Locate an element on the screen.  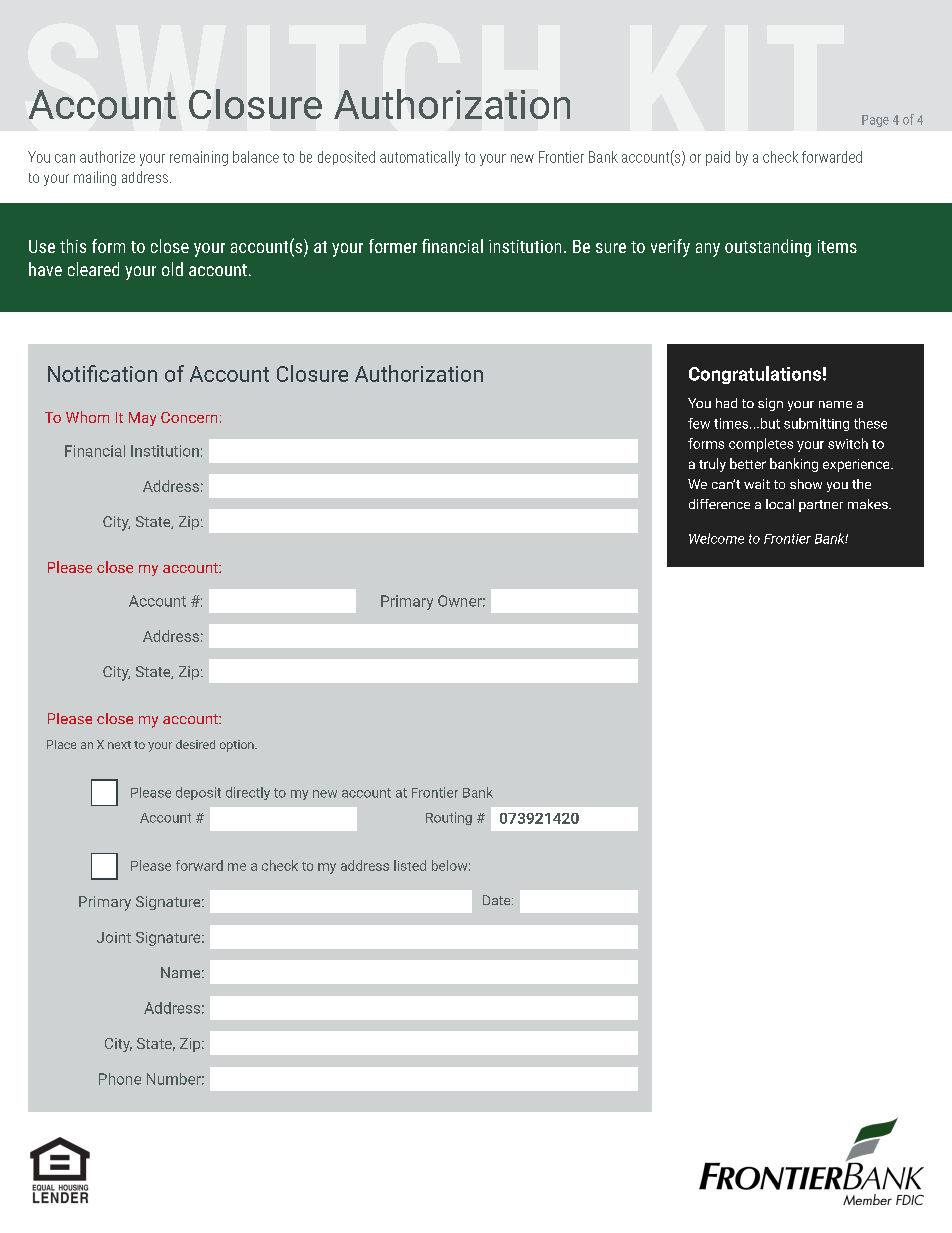
authorize is located at coordinates (107, 157).
